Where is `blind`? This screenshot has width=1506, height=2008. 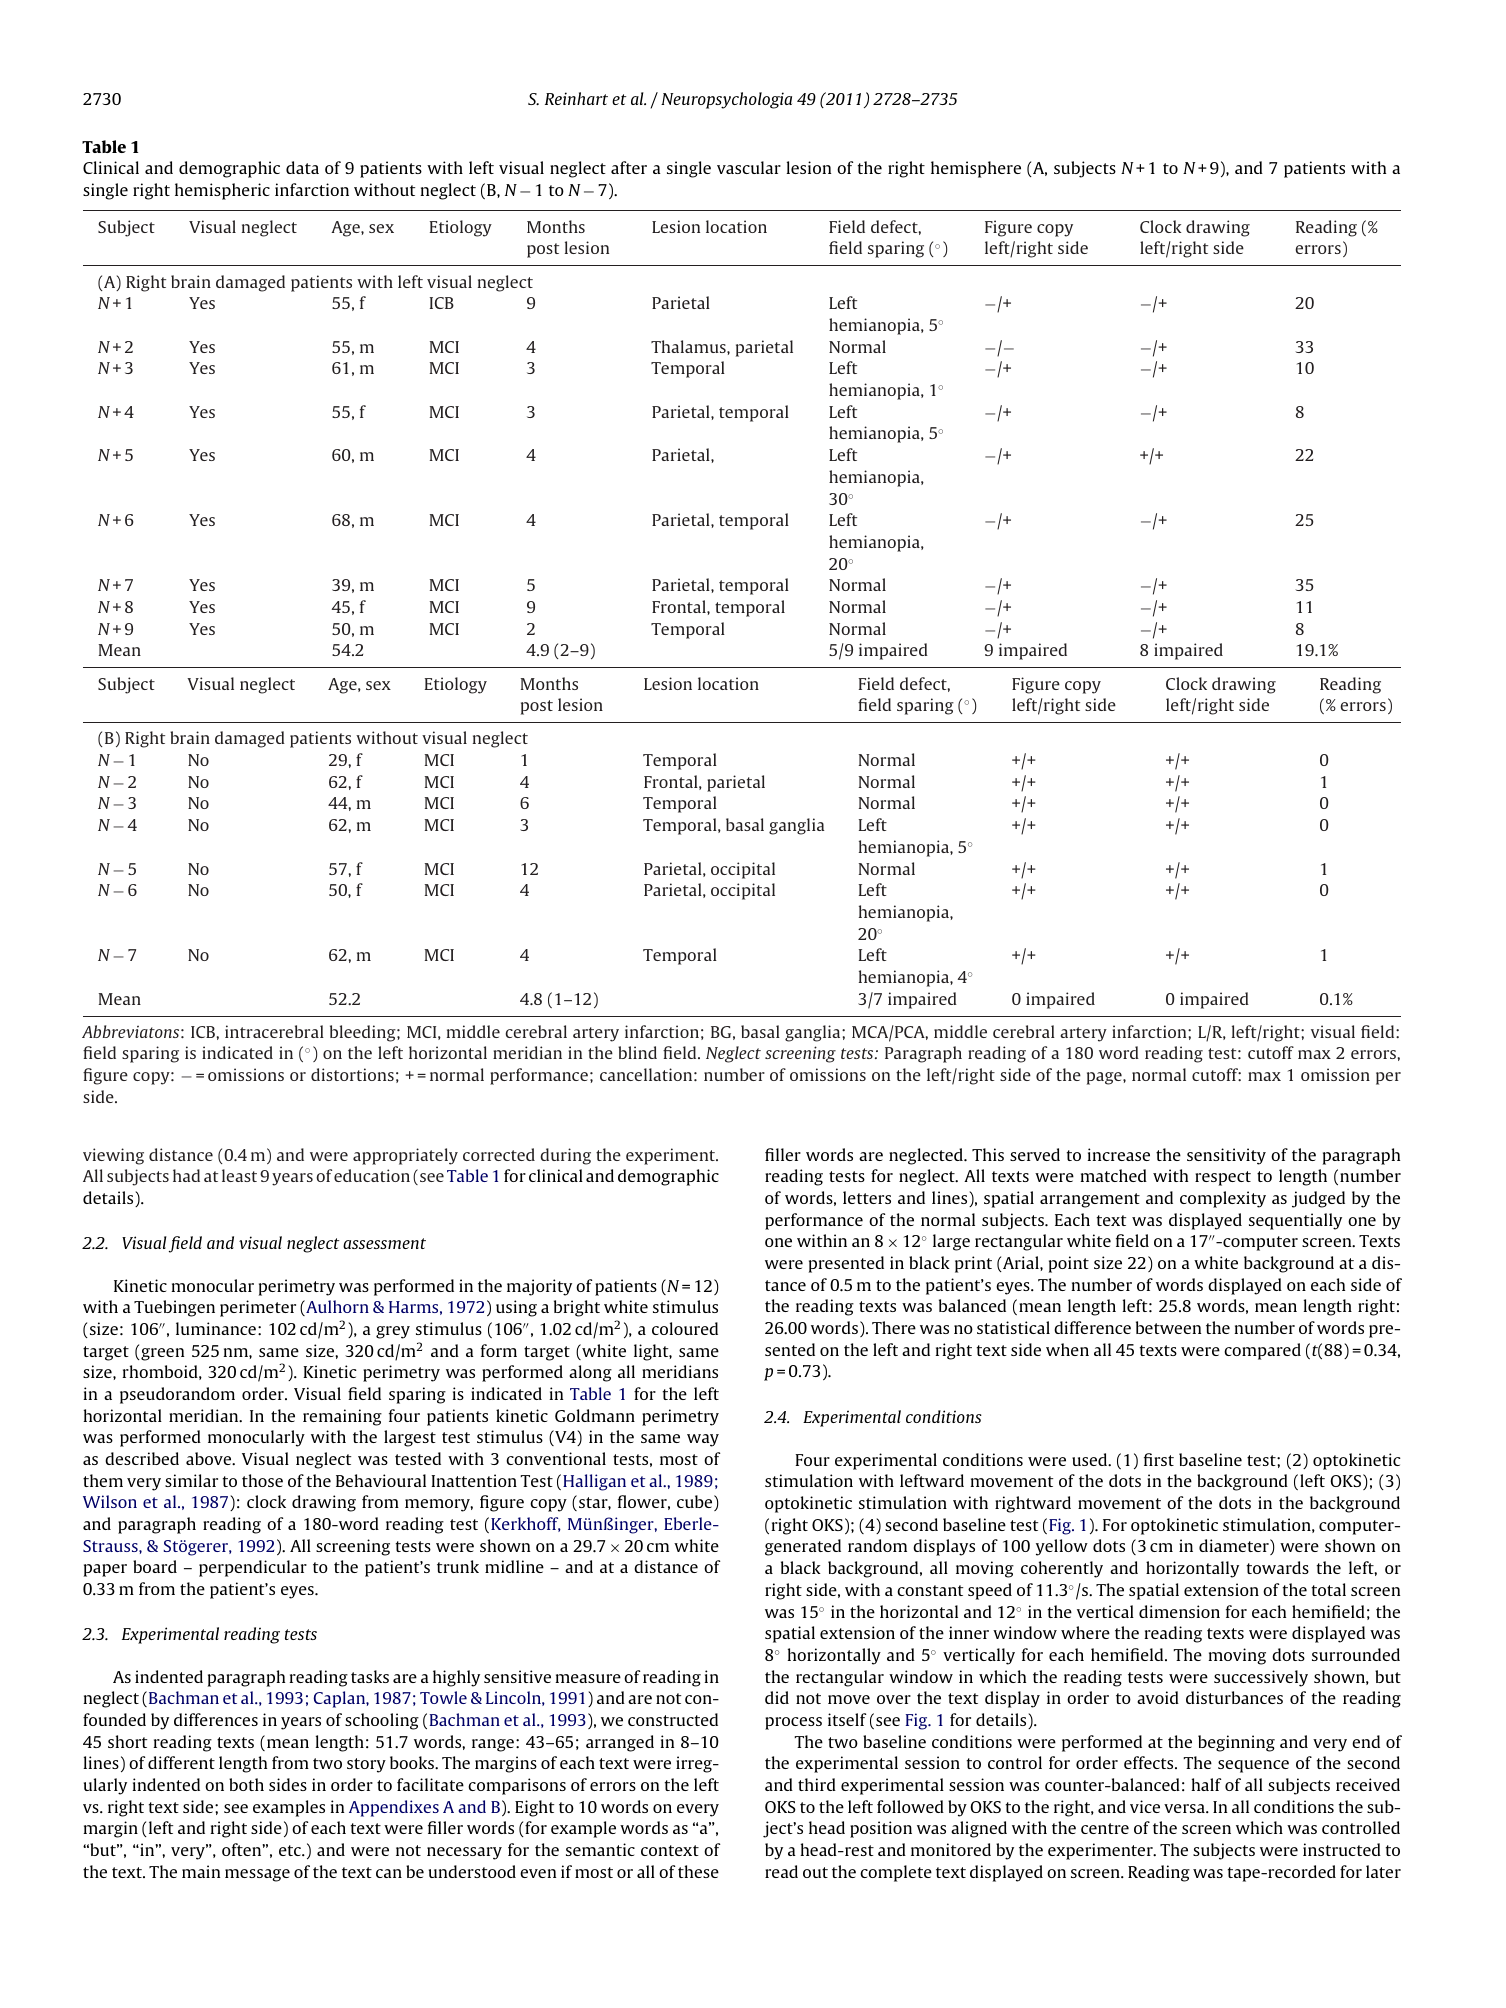
blind is located at coordinates (637, 1052).
